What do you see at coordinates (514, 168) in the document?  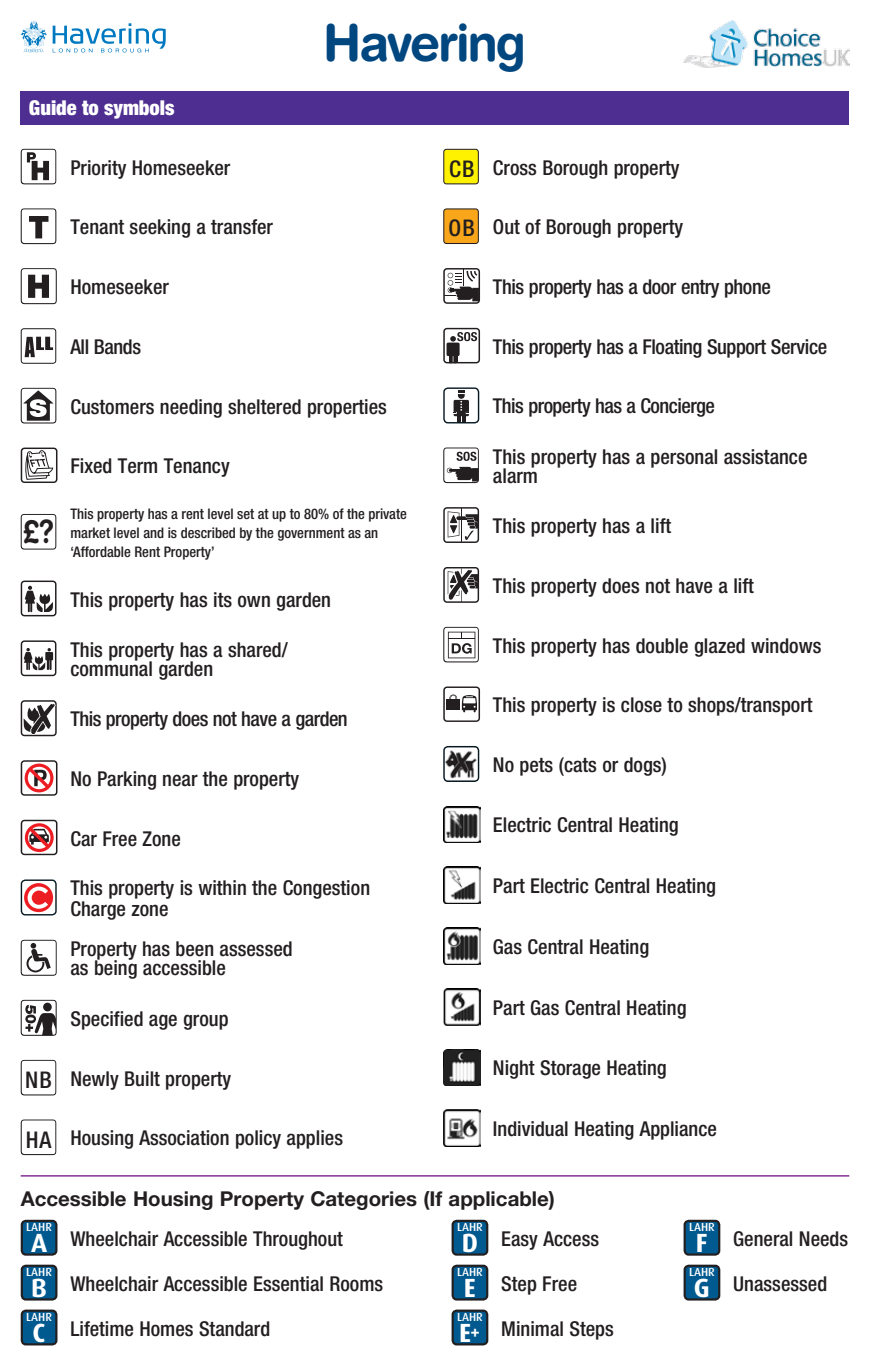 I see `Cross` at bounding box center [514, 168].
